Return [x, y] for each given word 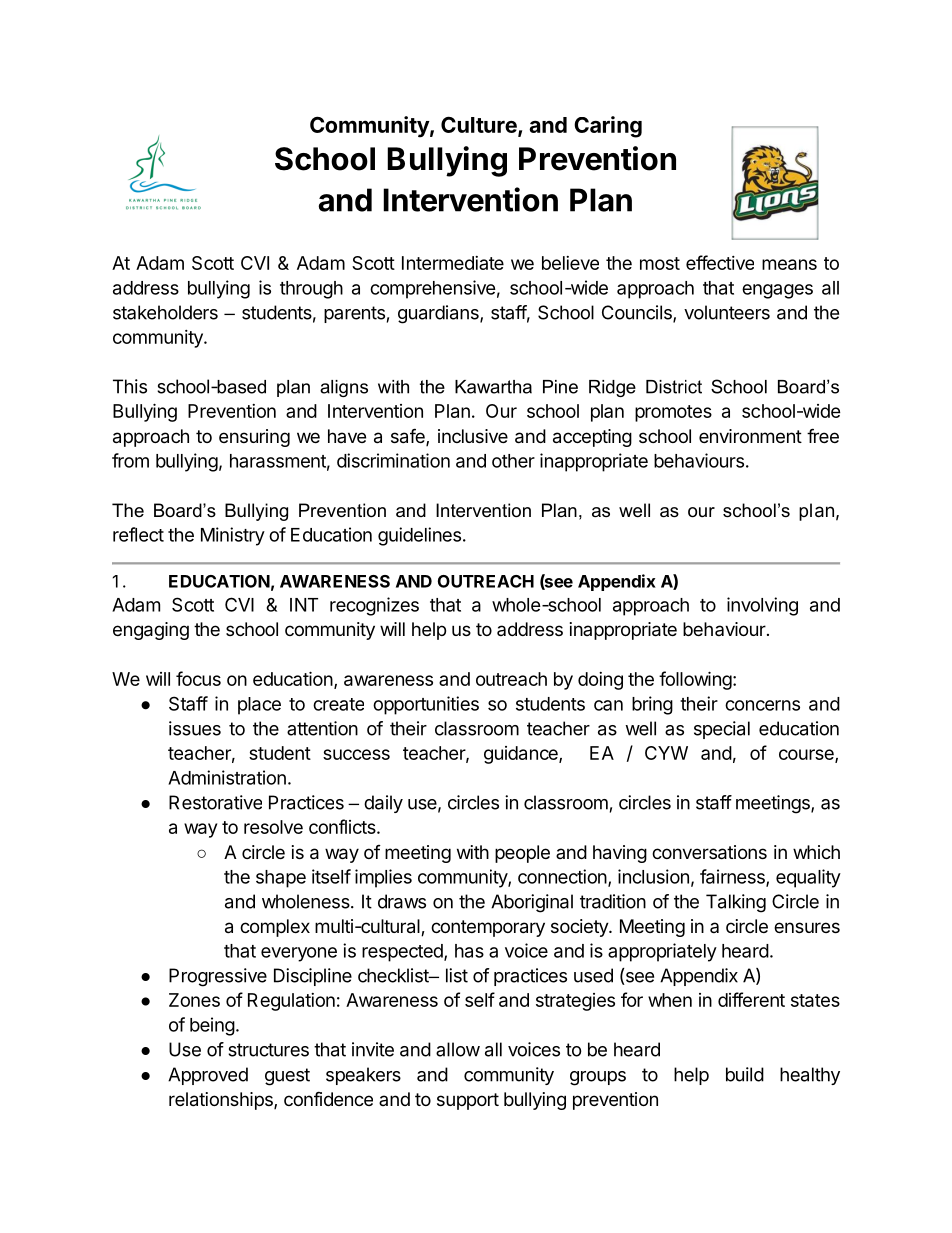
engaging [151, 631]
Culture [480, 126]
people [522, 854]
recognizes [374, 606]
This [130, 386]
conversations [709, 852]
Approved [208, 1076]
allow [458, 1049]
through [311, 290]
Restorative [215, 802]
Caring [608, 127]
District [674, 387]
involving [762, 606]
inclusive [473, 436]
